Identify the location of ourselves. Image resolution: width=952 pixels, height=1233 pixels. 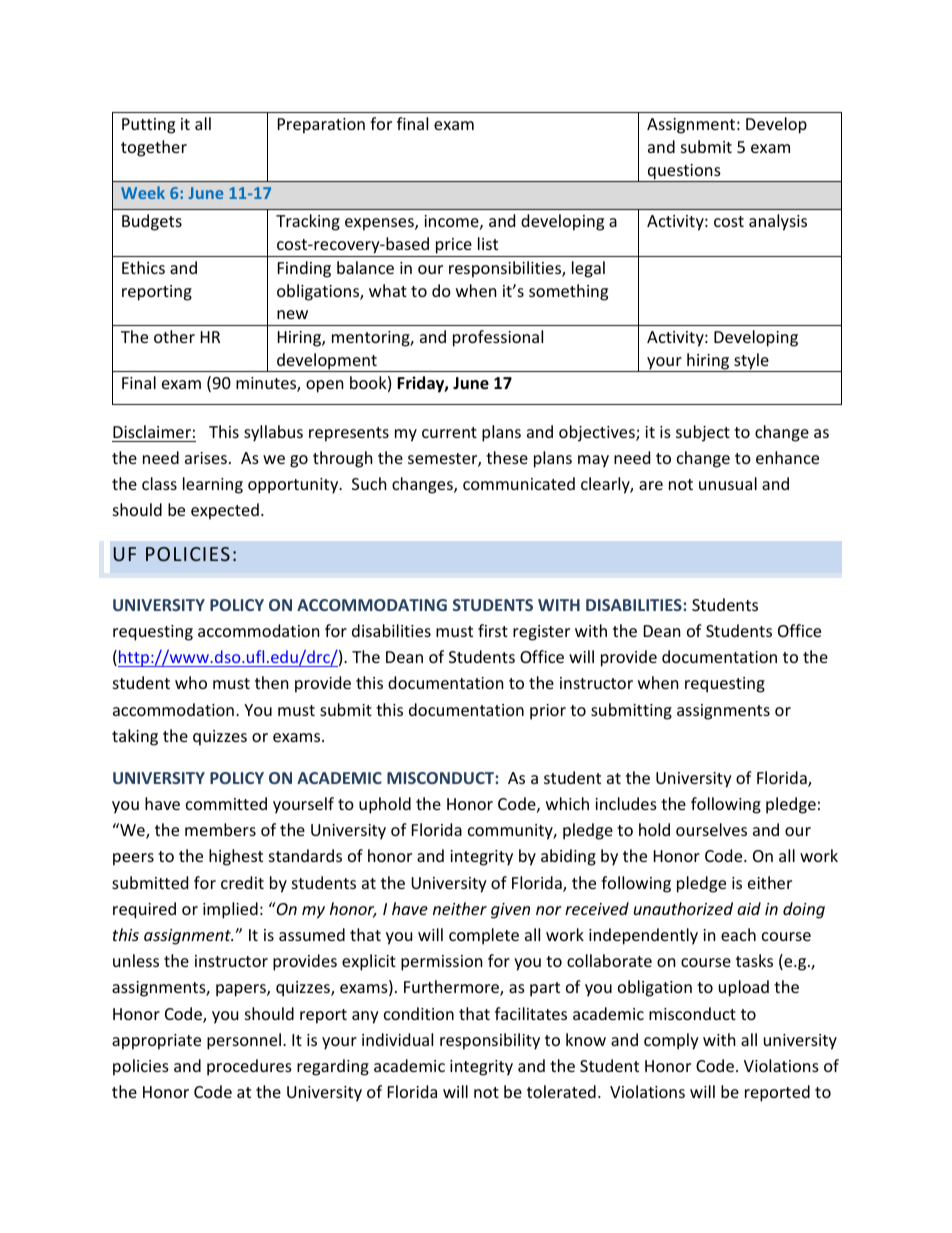
(711, 829).
